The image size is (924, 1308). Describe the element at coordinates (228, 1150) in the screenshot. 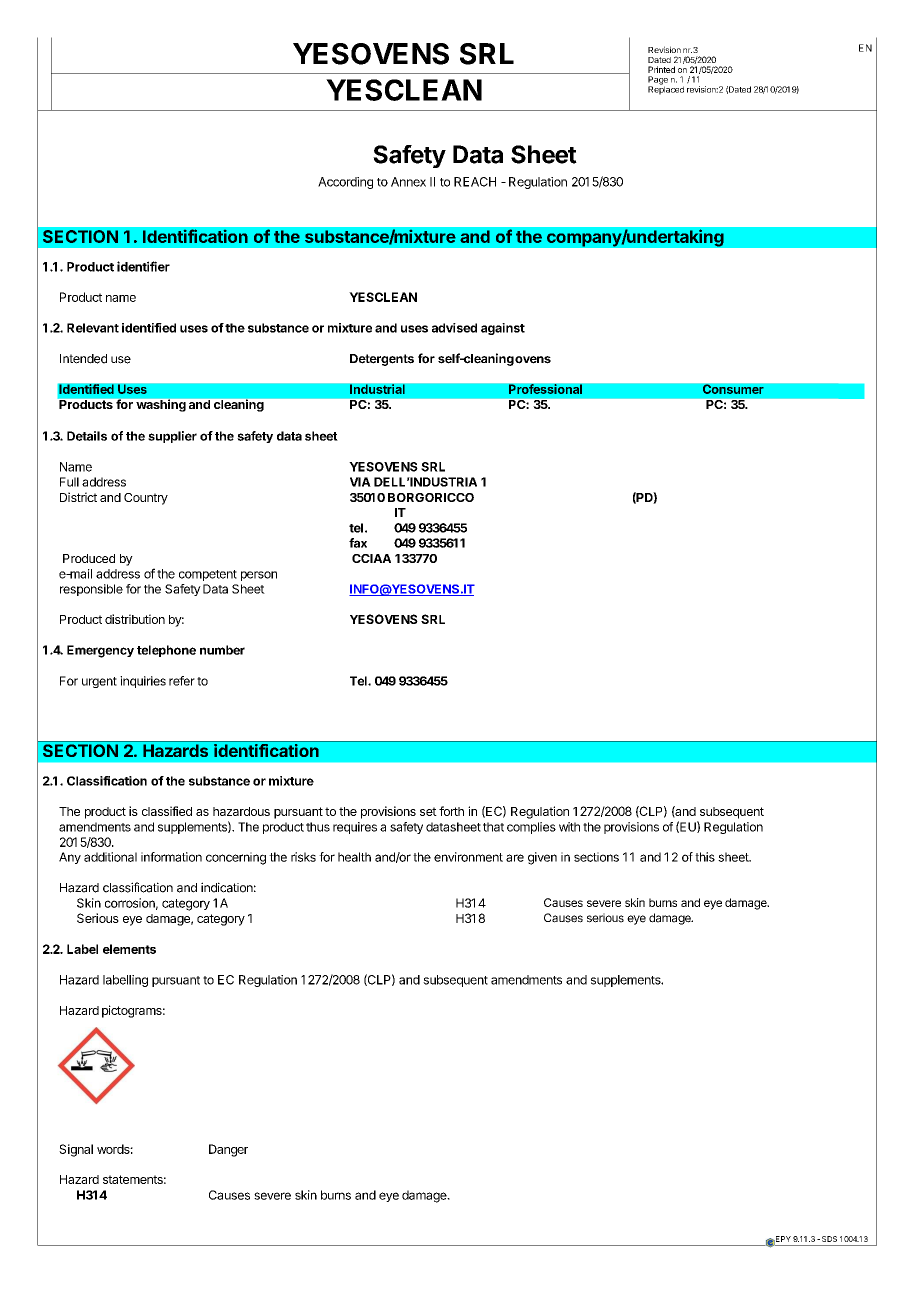

I see `Danger` at that location.
